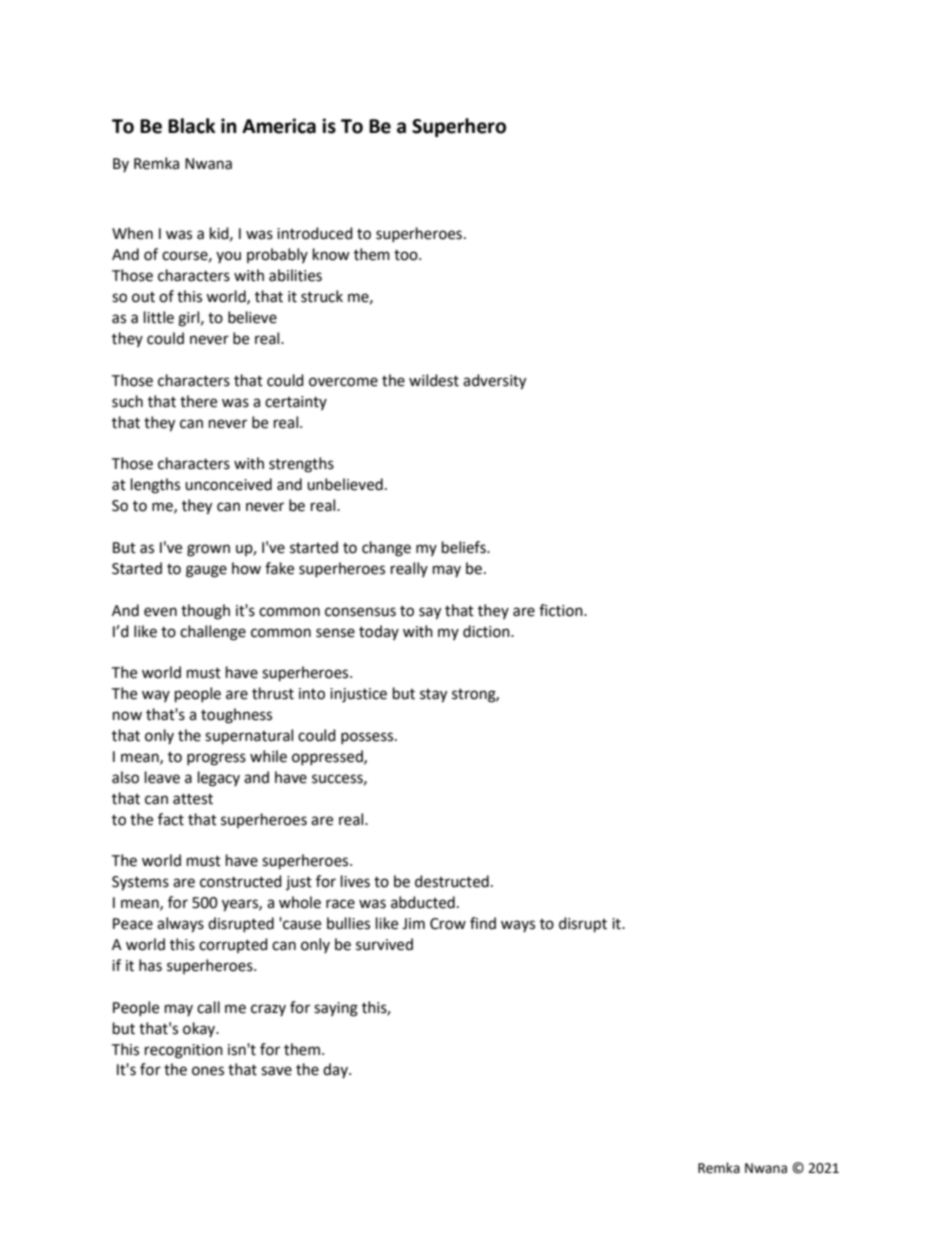  I want to click on consensus, so click(360, 612).
